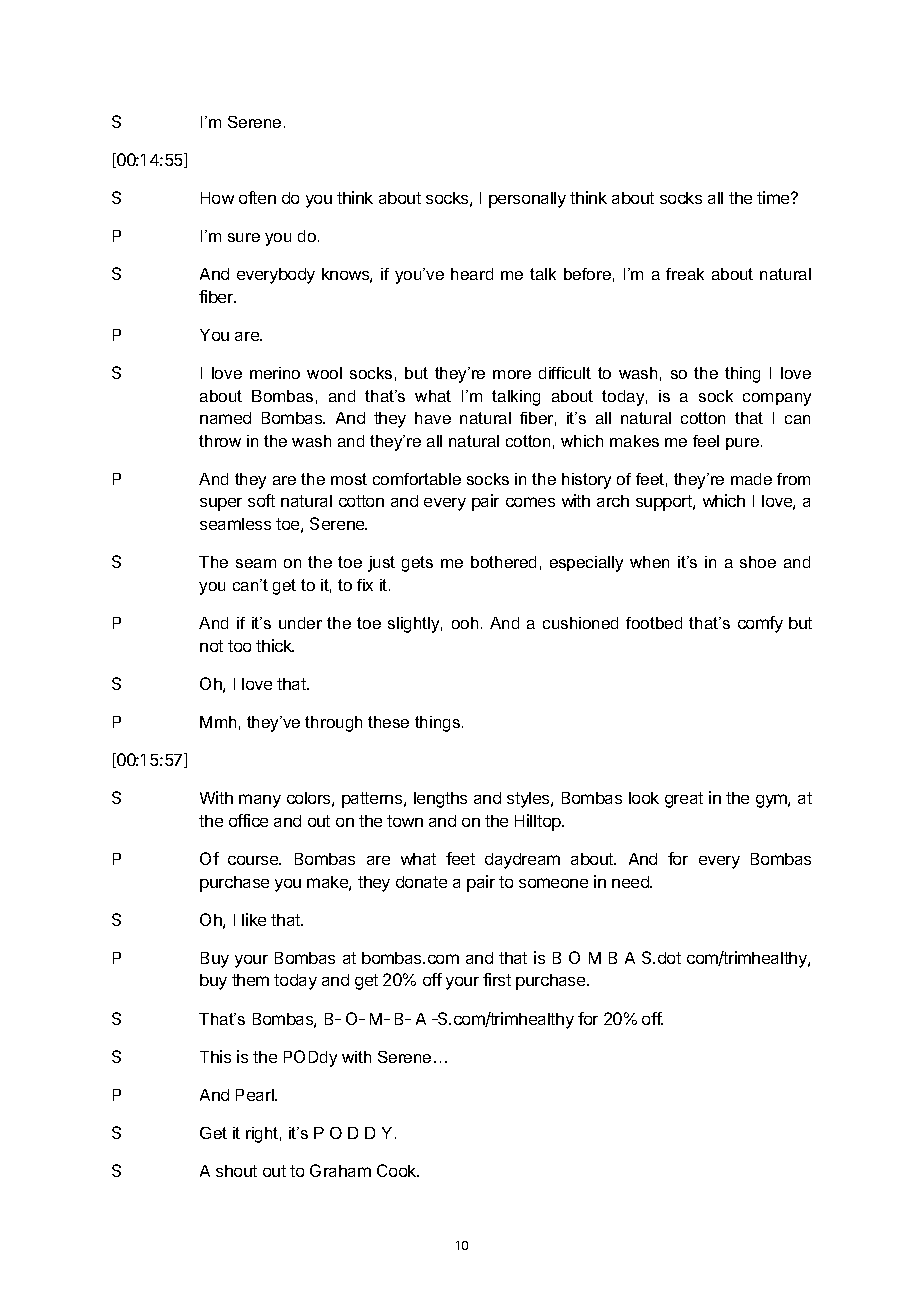  What do you see at coordinates (236, 1171) in the screenshot?
I see `shout` at bounding box center [236, 1171].
